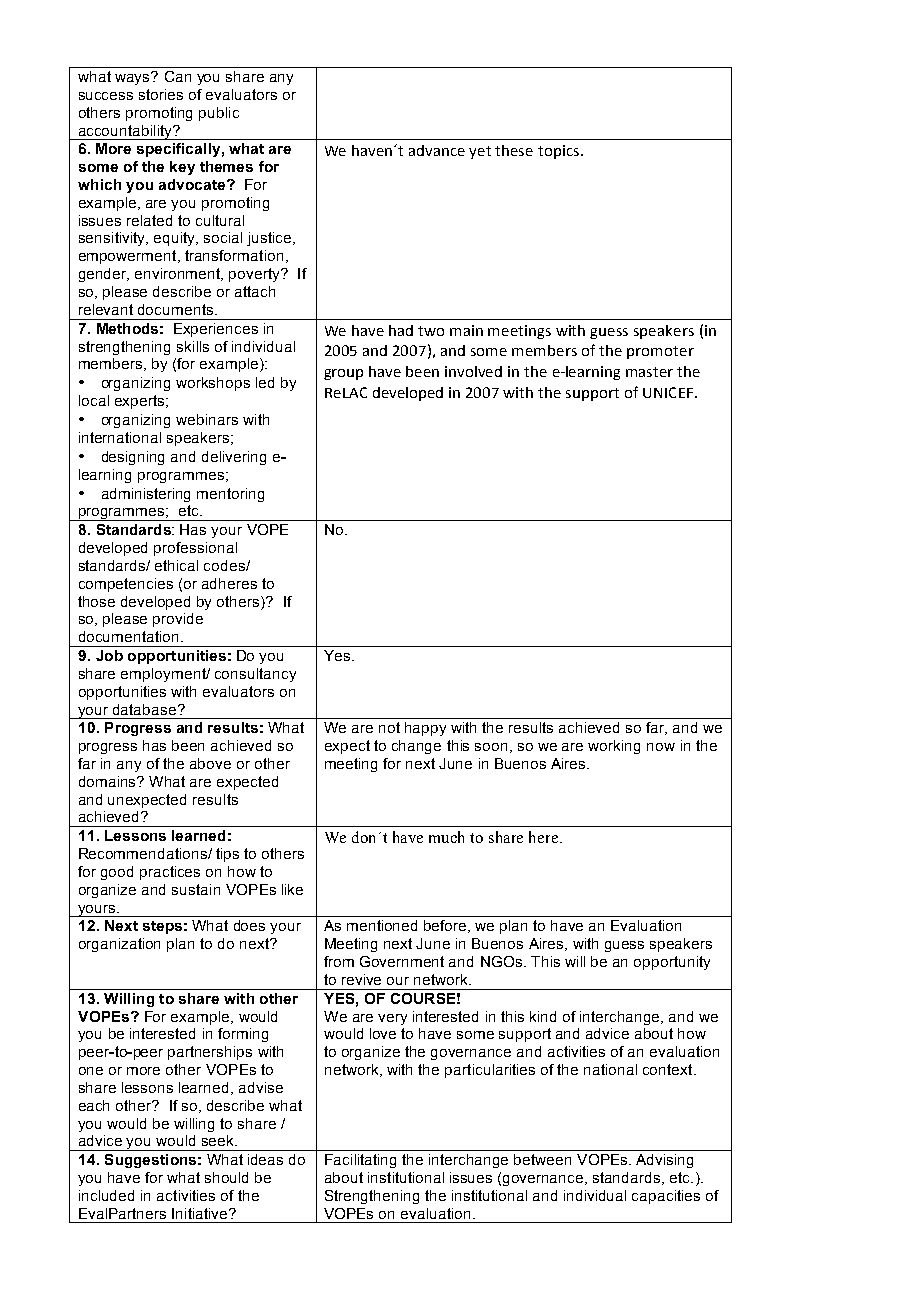 This page has height=1308, width=924. Describe the element at coordinates (161, 94) in the page. I see `stories` at that location.
